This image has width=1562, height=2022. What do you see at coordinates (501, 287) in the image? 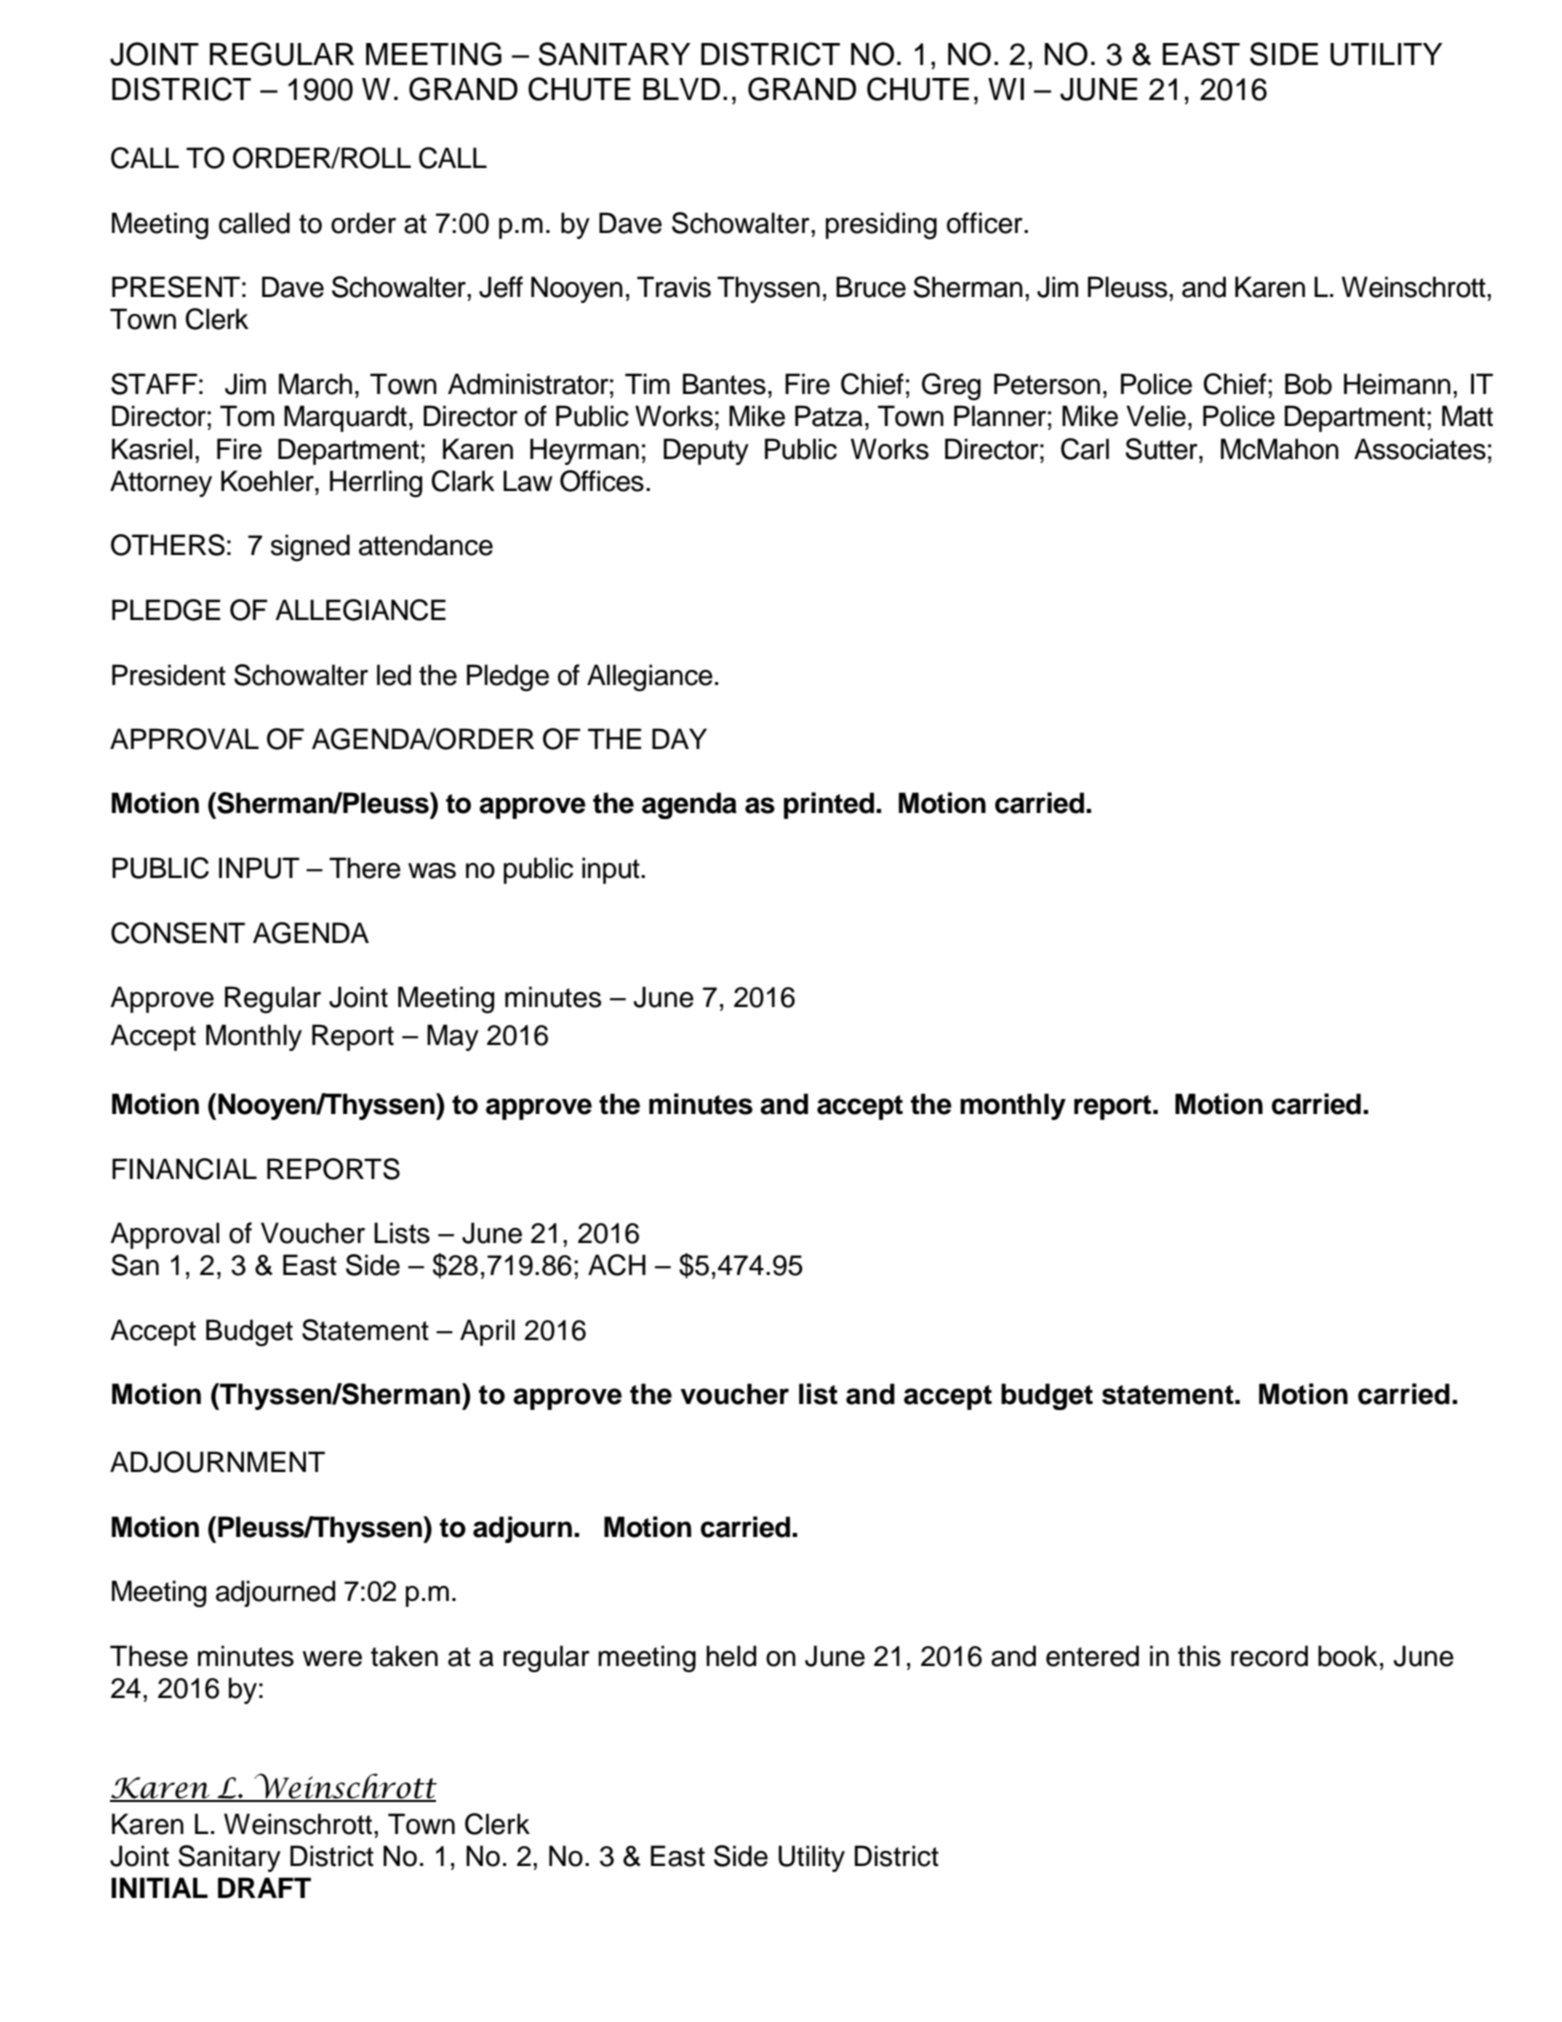
I see `Jeff` at bounding box center [501, 287].
